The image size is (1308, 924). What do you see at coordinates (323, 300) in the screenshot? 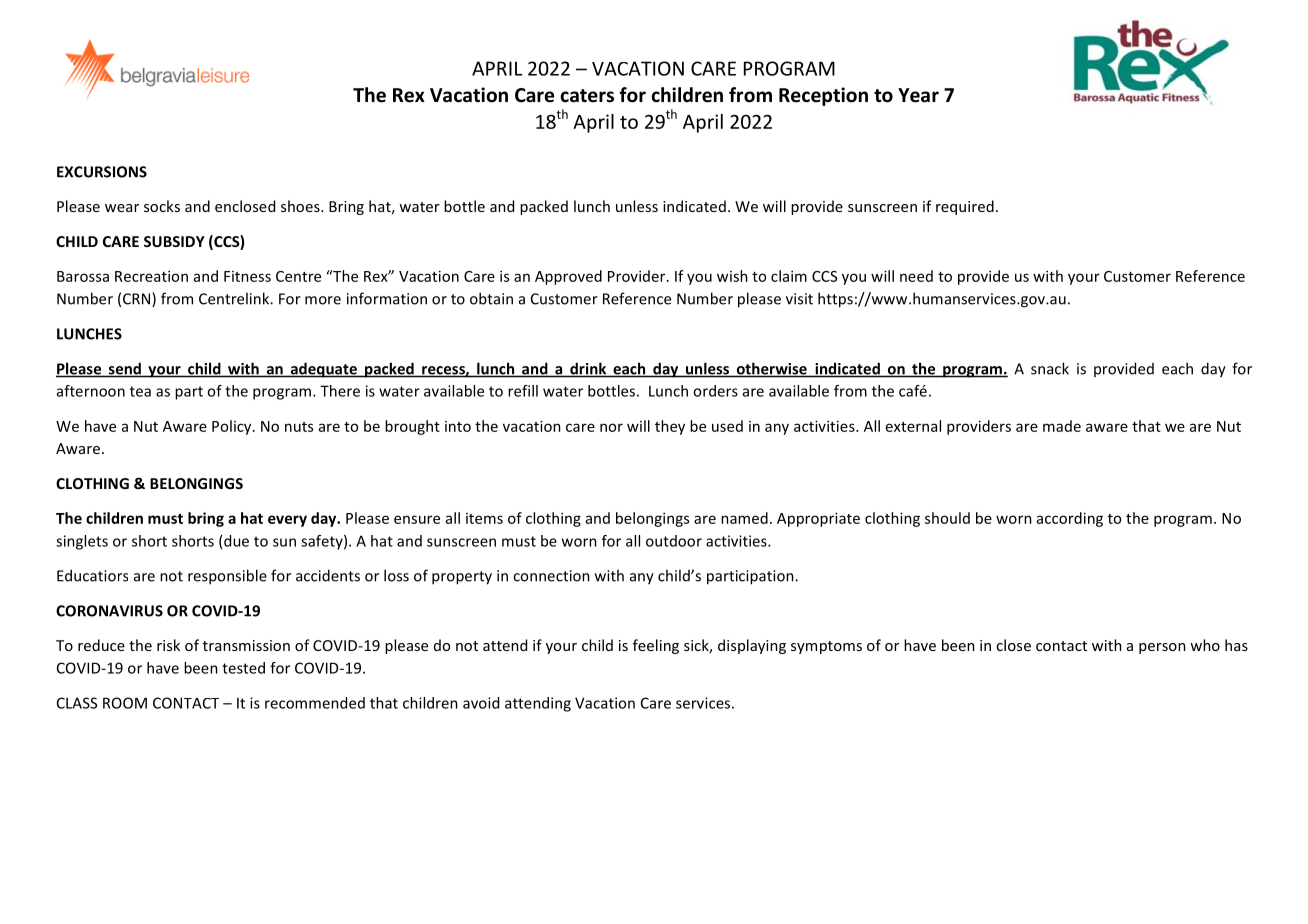
I see `more` at bounding box center [323, 300].
